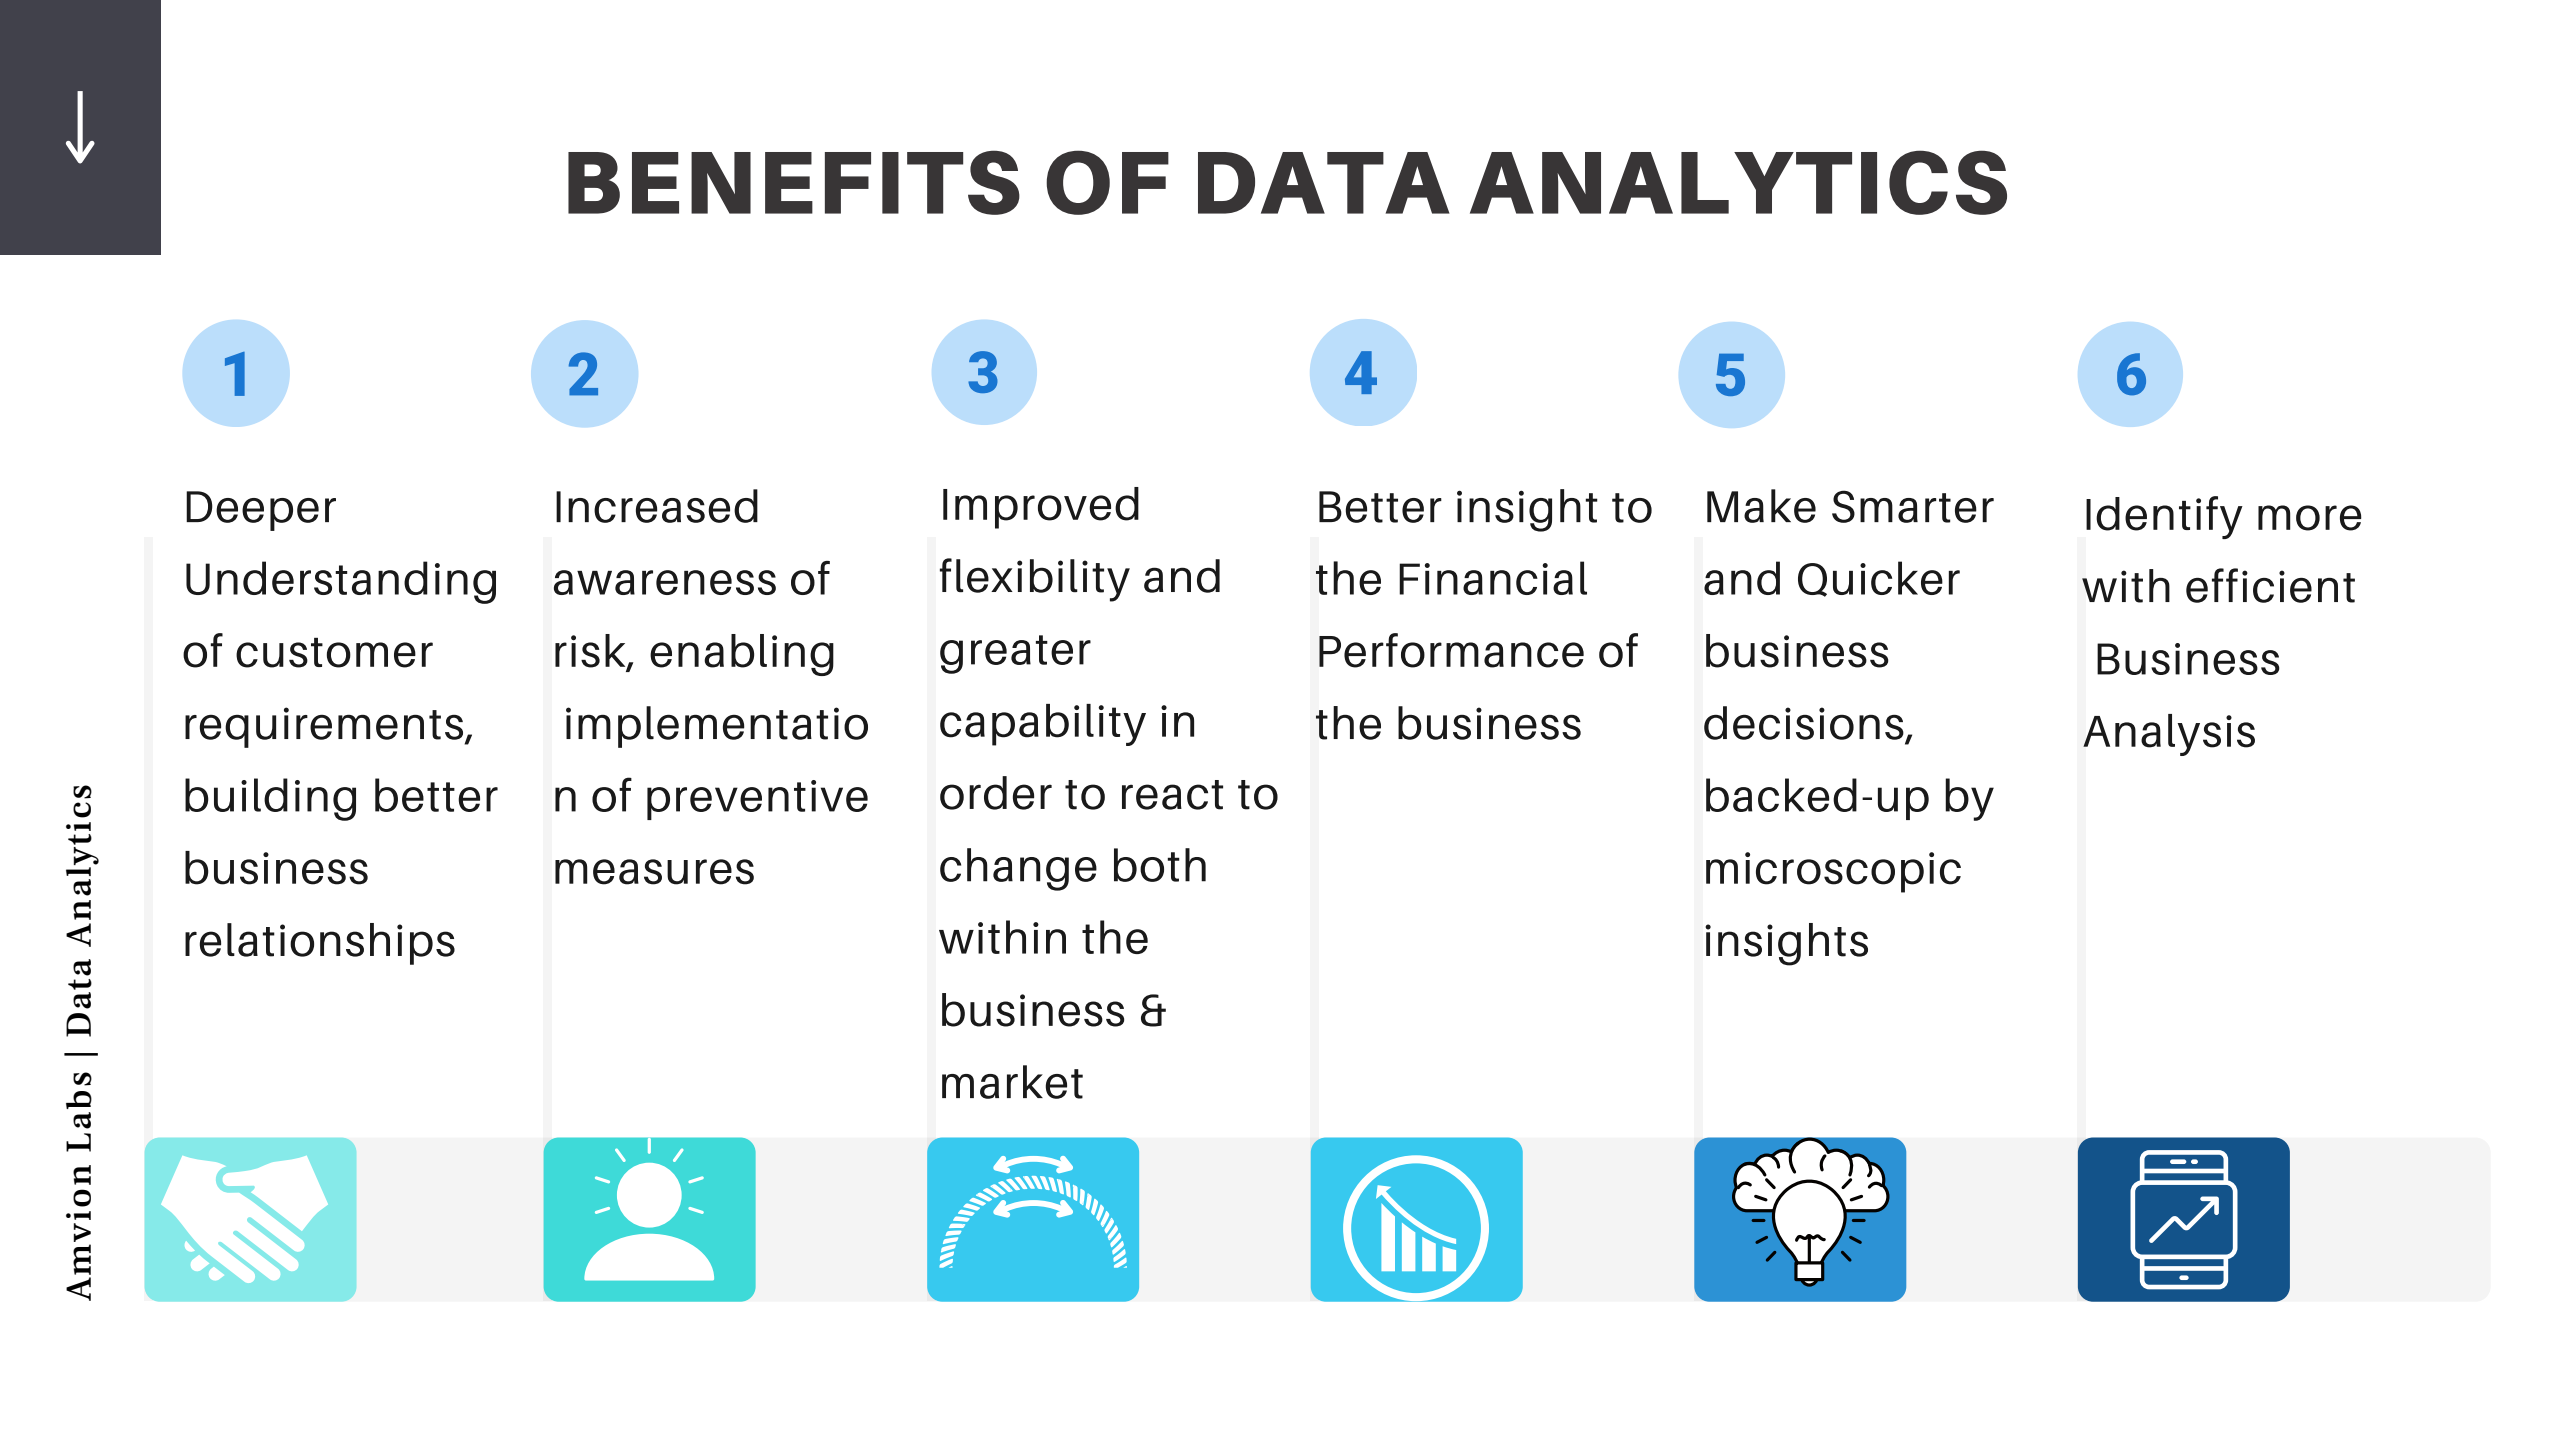 The width and height of the screenshot is (2570, 1446). I want to click on Increased, so click(657, 506).
